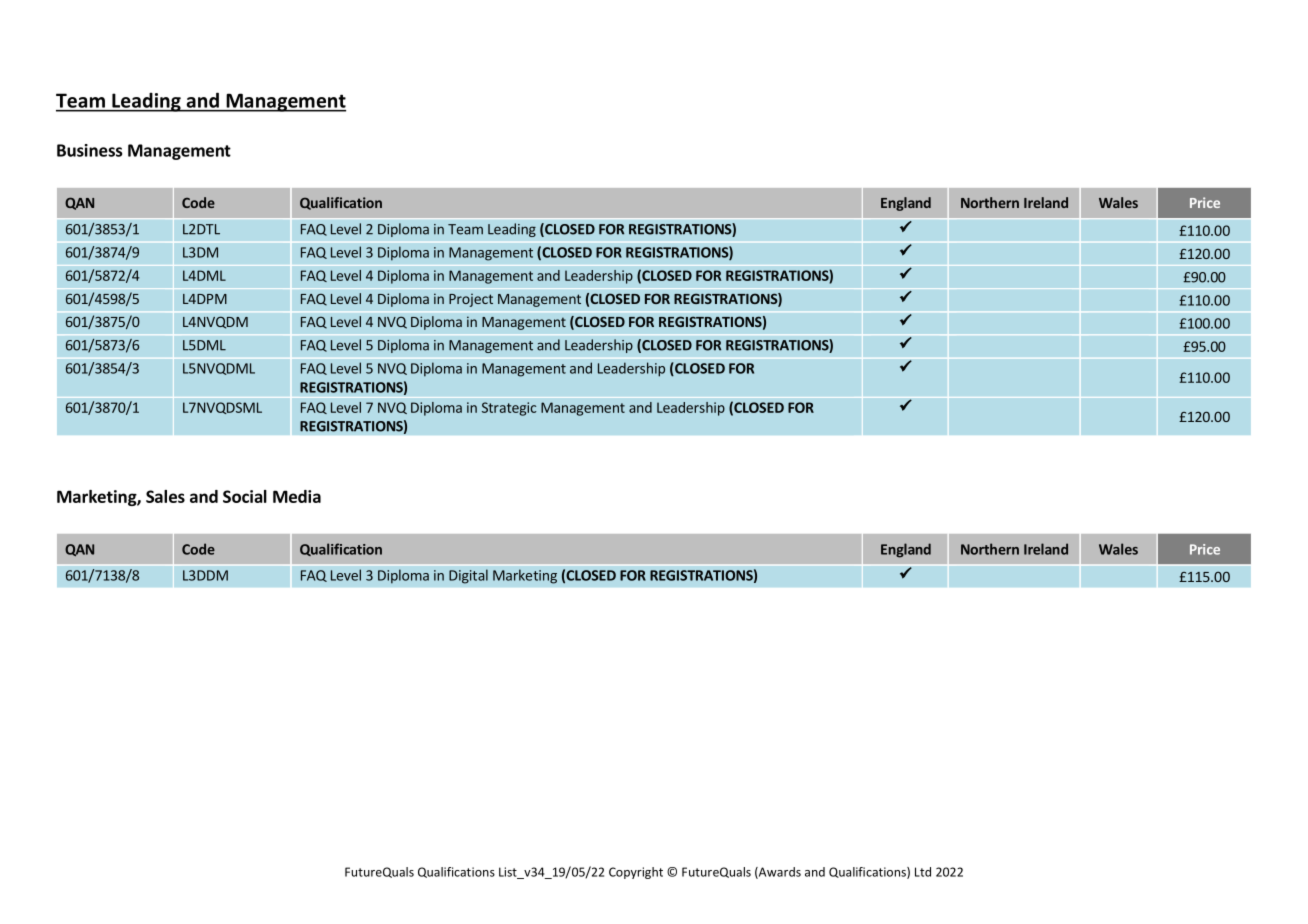  Describe the element at coordinates (471, 300) in the screenshot. I see `Project` at that location.
